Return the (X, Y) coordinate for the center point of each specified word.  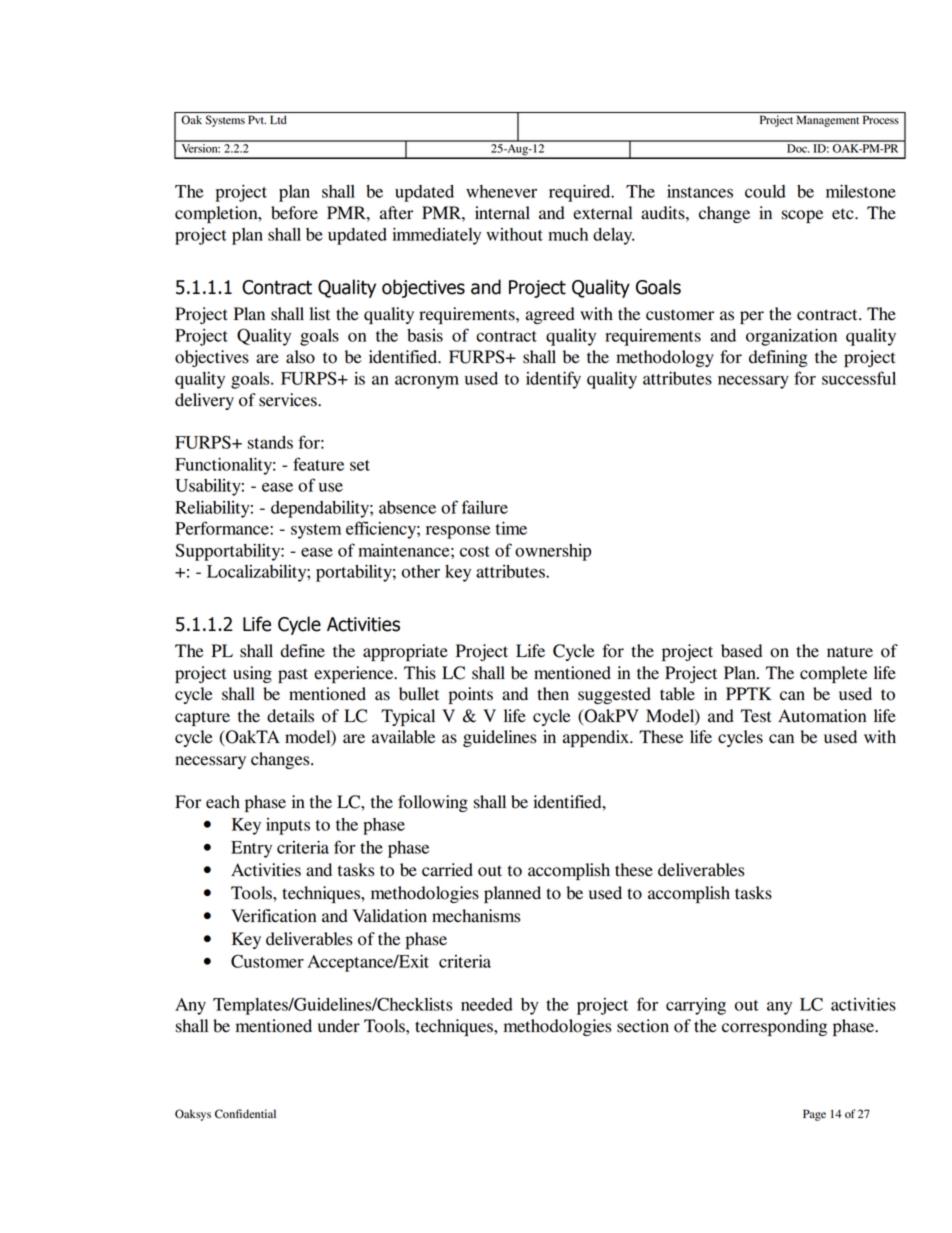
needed (487, 1004)
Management (828, 121)
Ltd (278, 119)
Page (814, 1115)
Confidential (245, 1114)
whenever (501, 191)
